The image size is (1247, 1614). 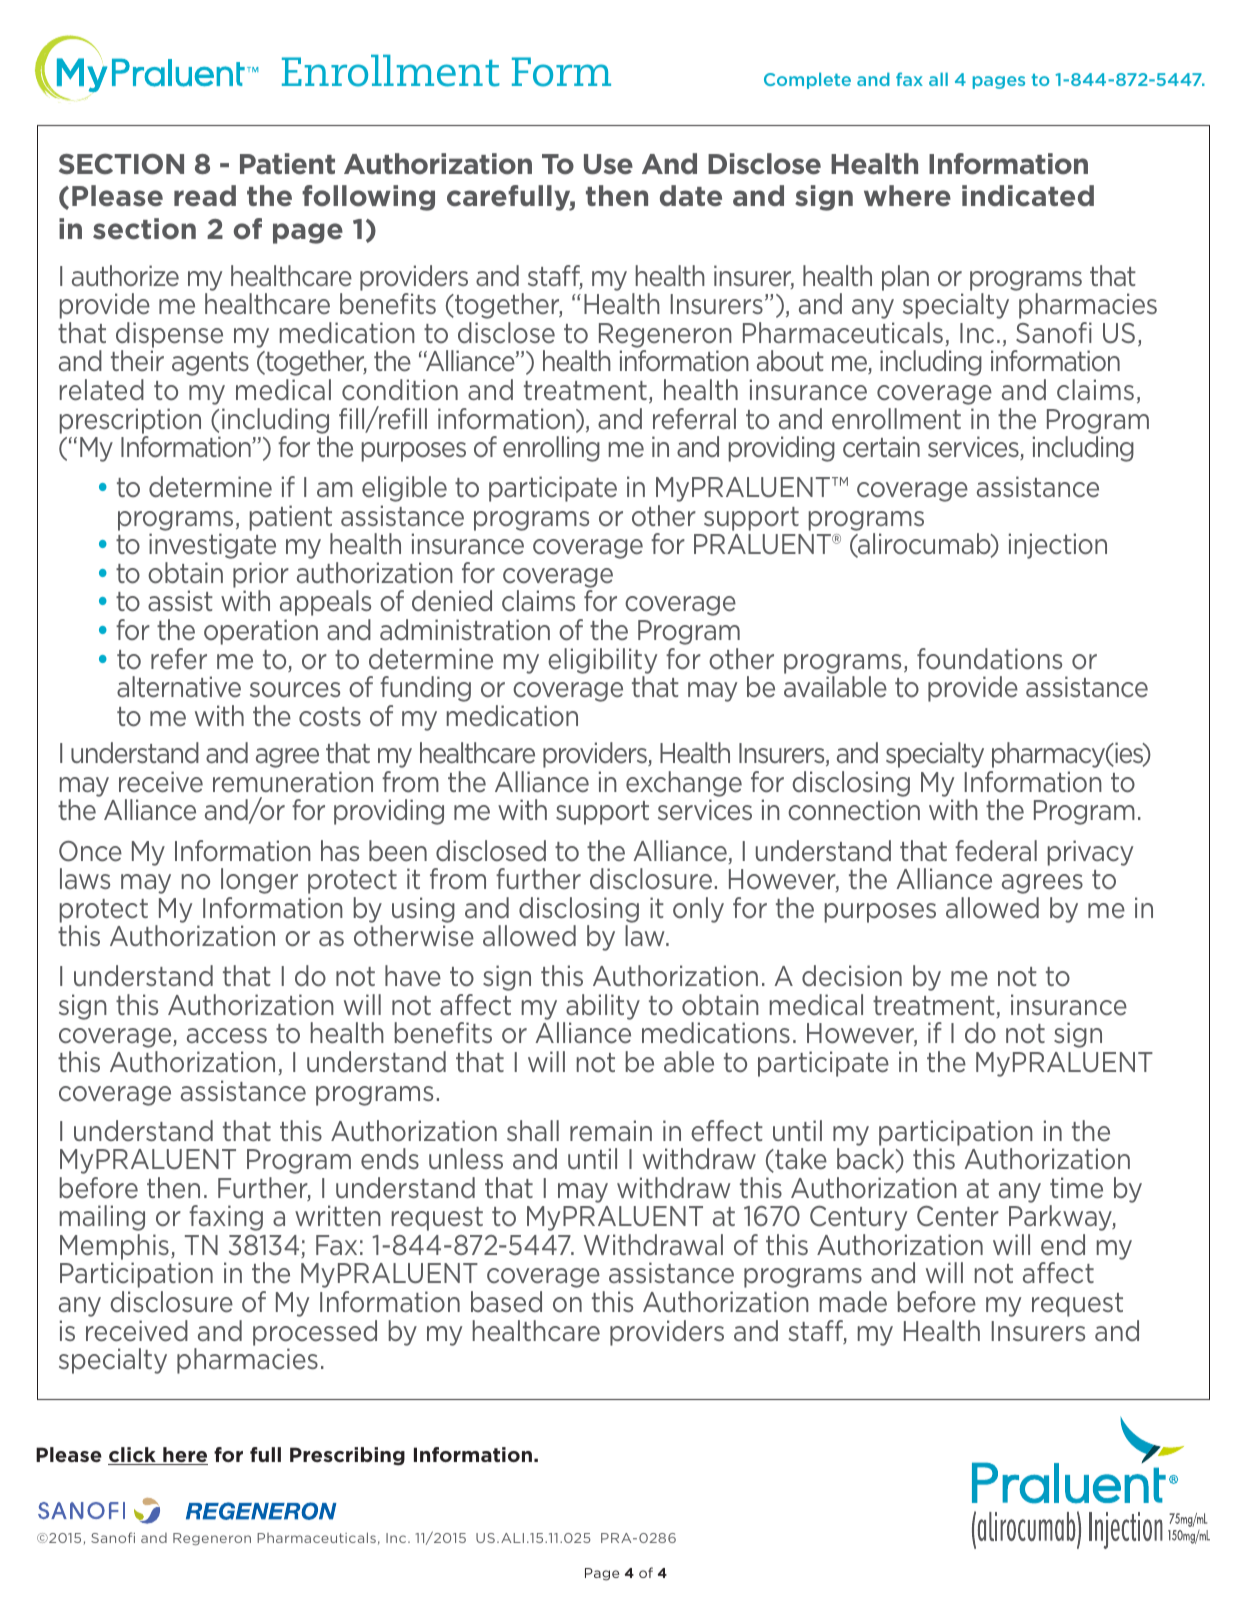 What do you see at coordinates (684, 784) in the page?
I see `exchange` at bounding box center [684, 784].
